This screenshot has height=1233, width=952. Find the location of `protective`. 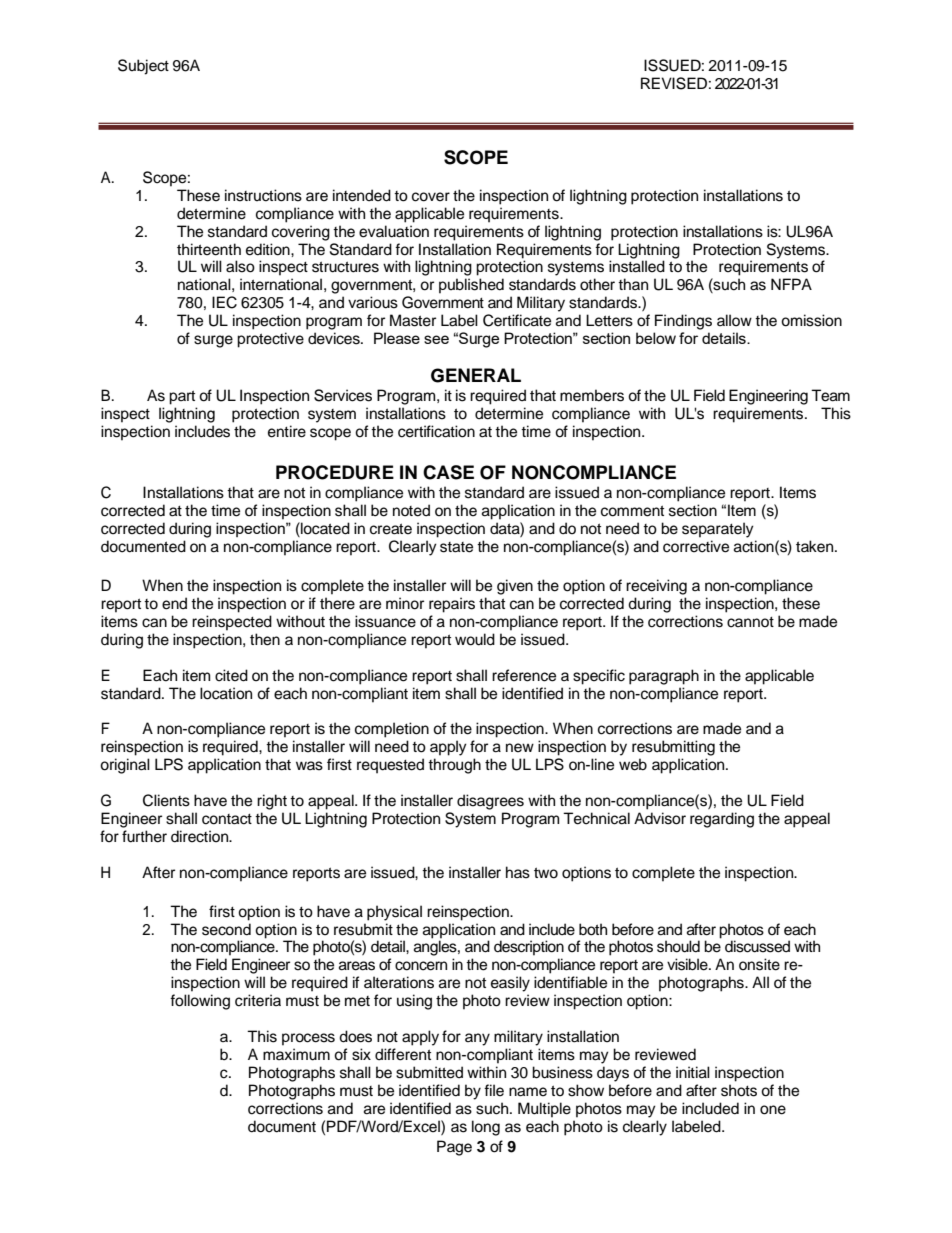

protective is located at coordinates (270, 340).
